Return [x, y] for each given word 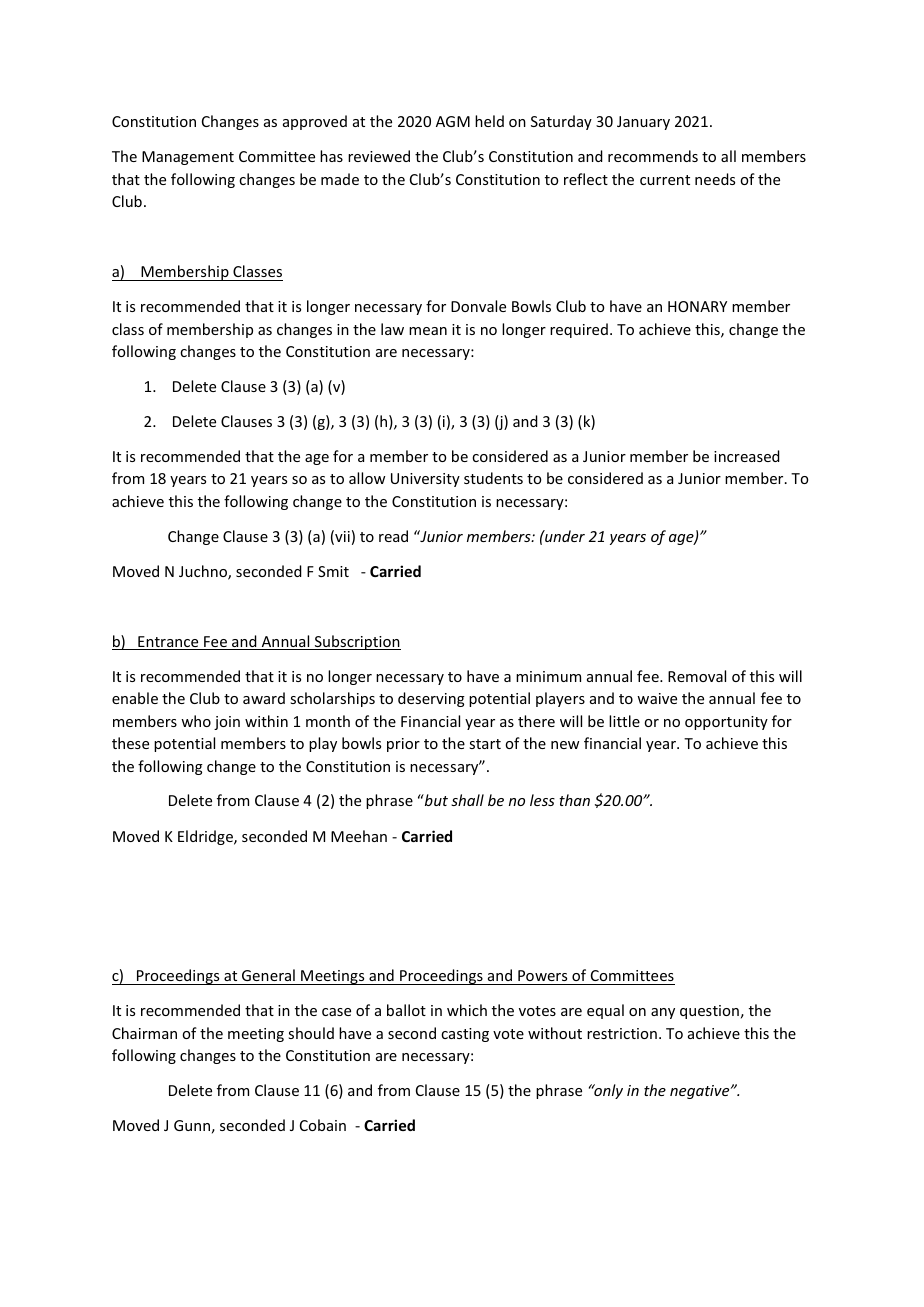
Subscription [356, 642]
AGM [453, 121]
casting [465, 1035]
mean [428, 331]
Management [188, 158]
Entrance [168, 643]
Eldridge [206, 837]
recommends [653, 156]
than [574, 800]
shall [467, 800]
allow [367, 478]
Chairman [144, 1033]
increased [747, 456]
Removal [697, 676]
